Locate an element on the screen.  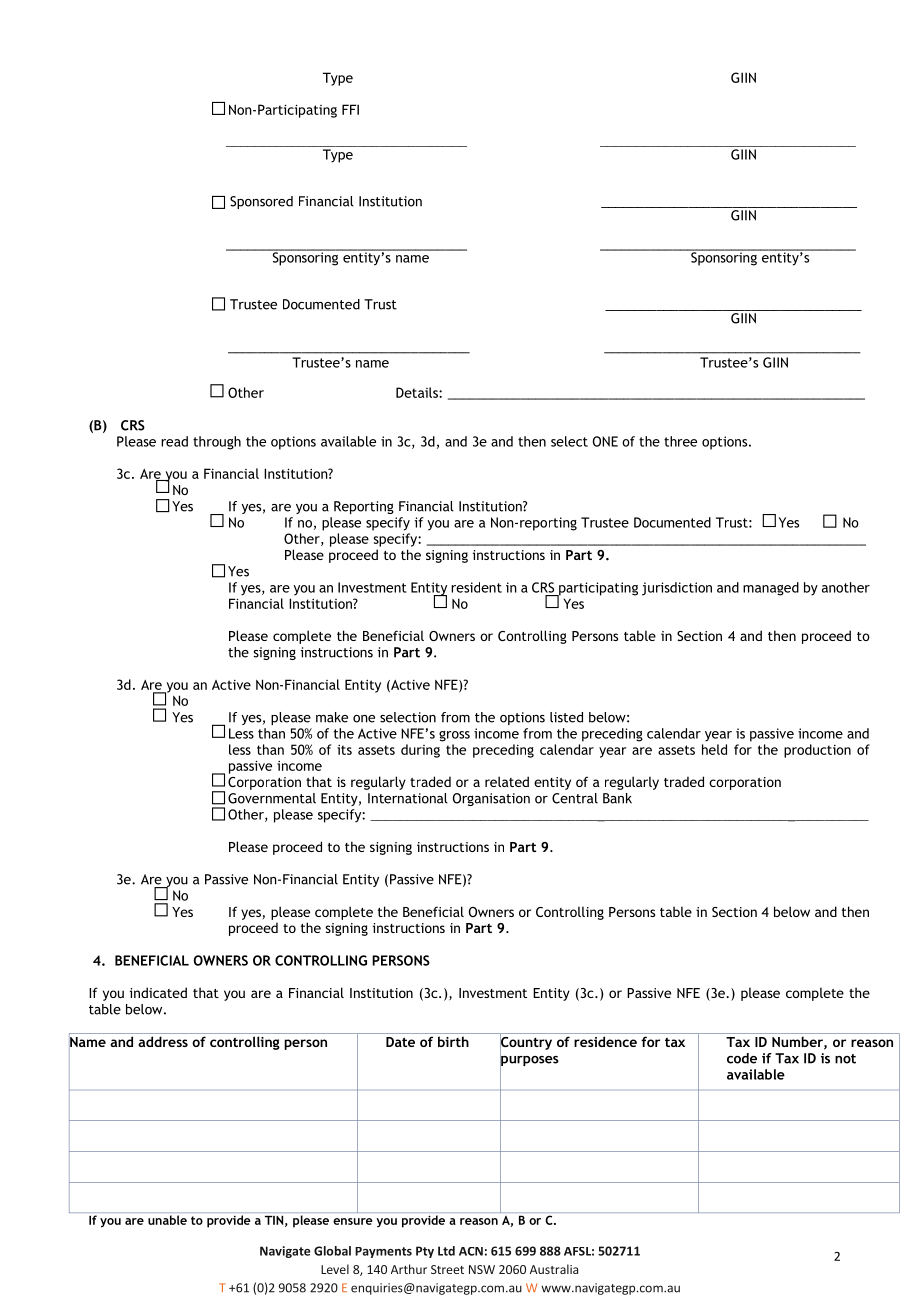
three is located at coordinates (680, 441).
